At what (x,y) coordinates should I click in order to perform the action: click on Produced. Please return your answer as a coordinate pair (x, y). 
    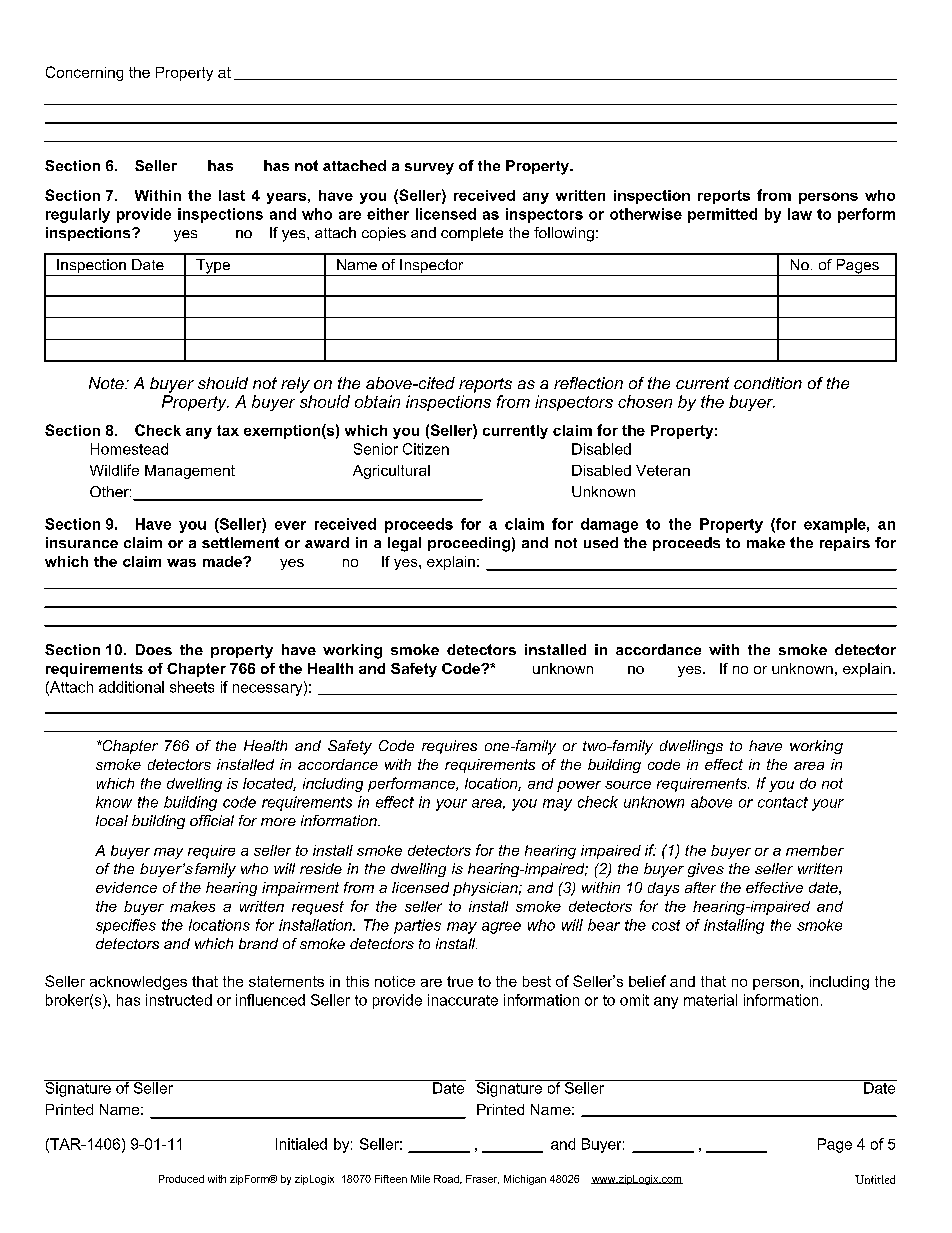
    Looking at the image, I should click on (181, 1179).
